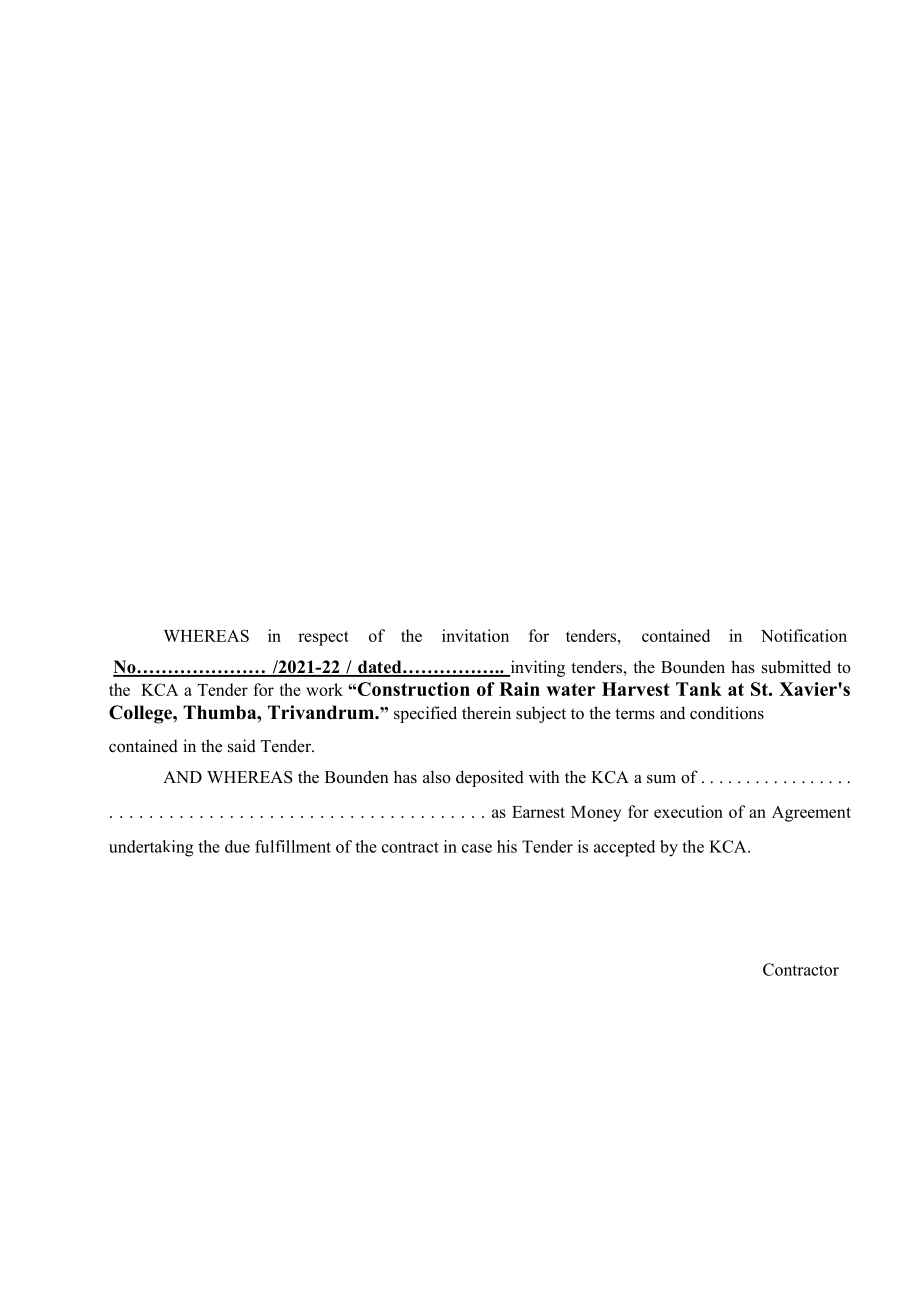 The image size is (924, 1308). I want to click on said, so click(242, 746).
